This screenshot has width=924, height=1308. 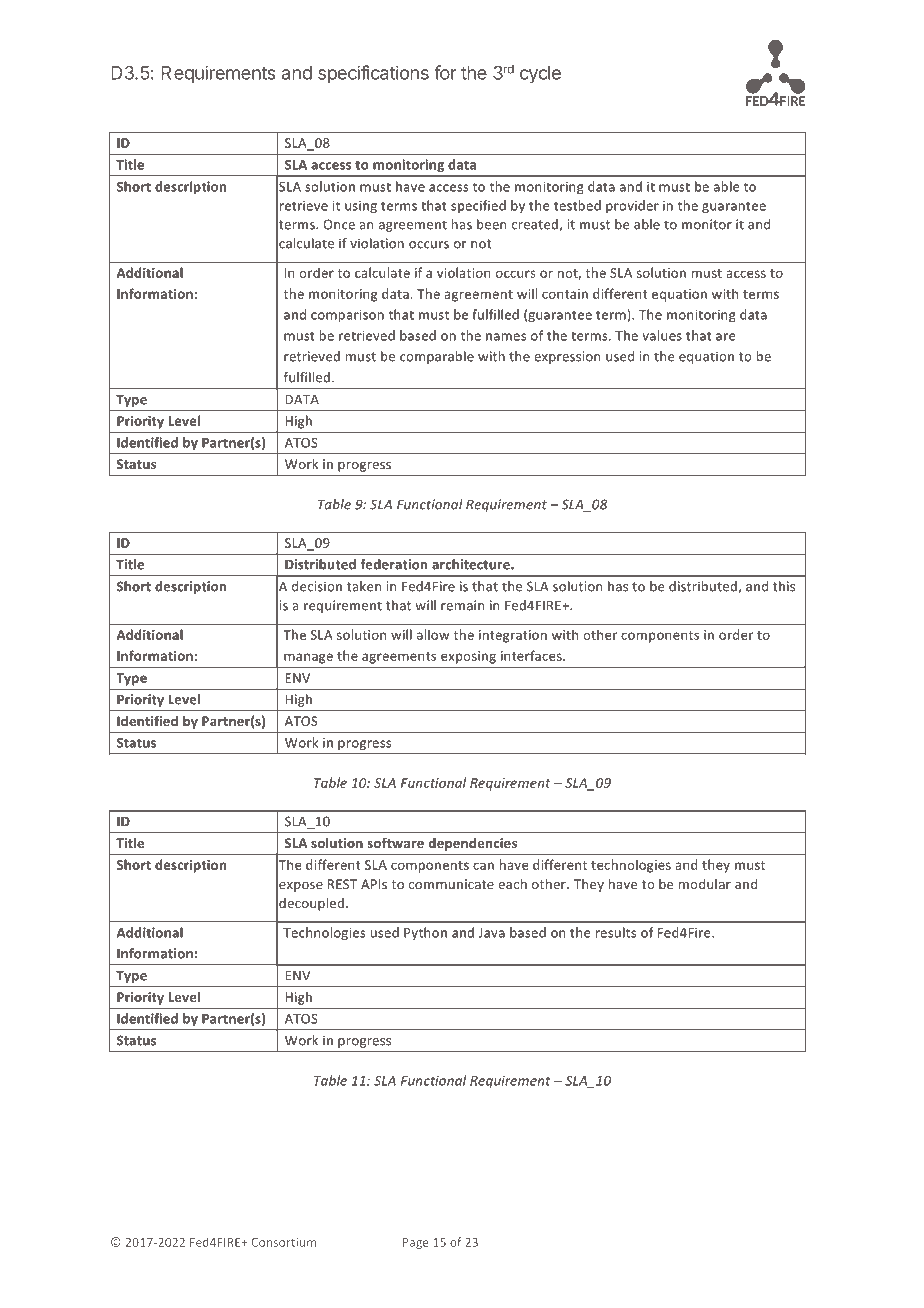 What do you see at coordinates (540, 75) in the screenshot?
I see `cycle` at bounding box center [540, 75].
